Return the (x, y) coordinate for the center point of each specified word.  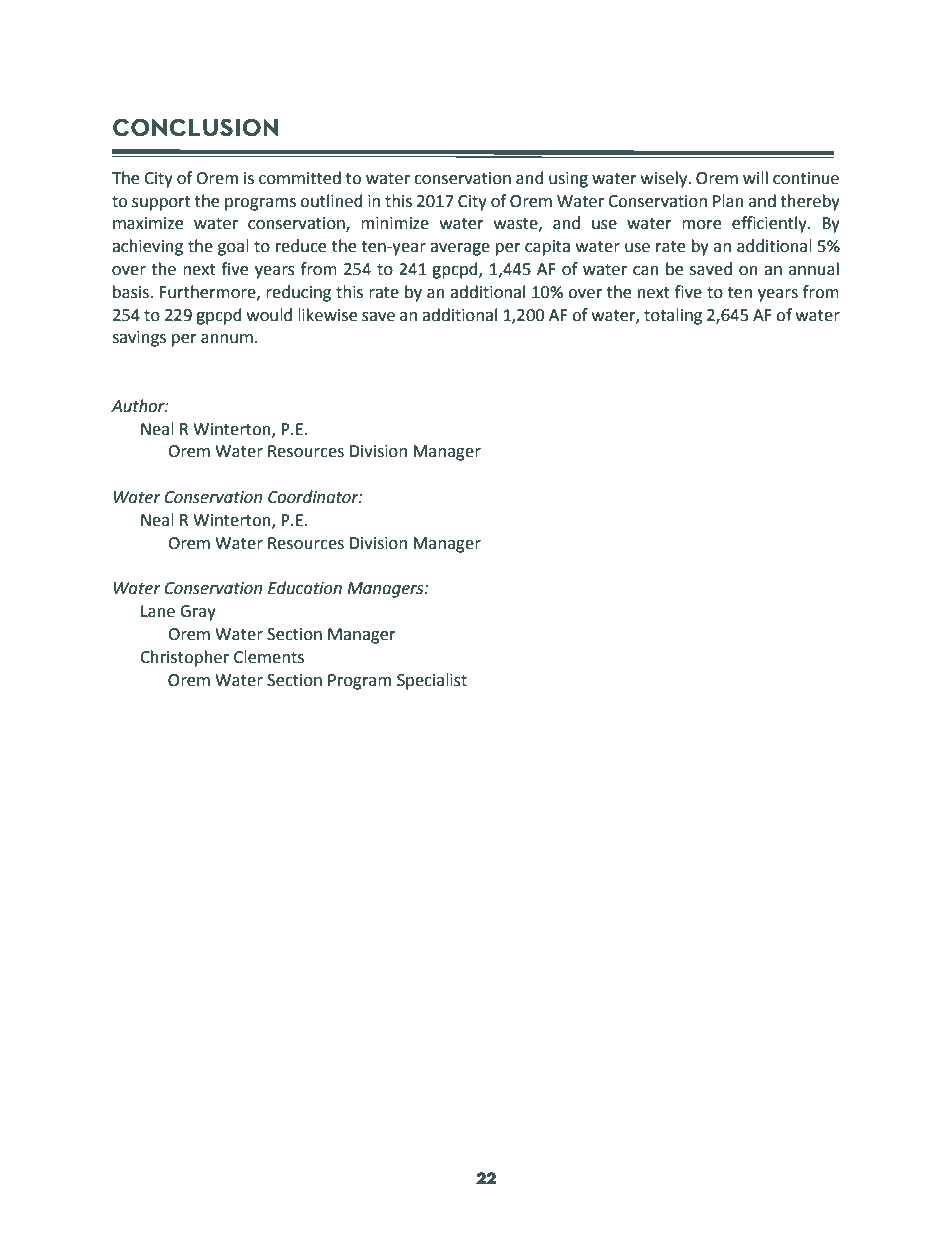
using (568, 180)
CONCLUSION (195, 128)
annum (227, 339)
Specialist (432, 681)
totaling (673, 316)
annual (814, 269)
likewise (327, 315)
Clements (269, 657)
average (460, 249)
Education (305, 588)
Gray (198, 613)
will (755, 177)
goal (233, 247)
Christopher (184, 658)
